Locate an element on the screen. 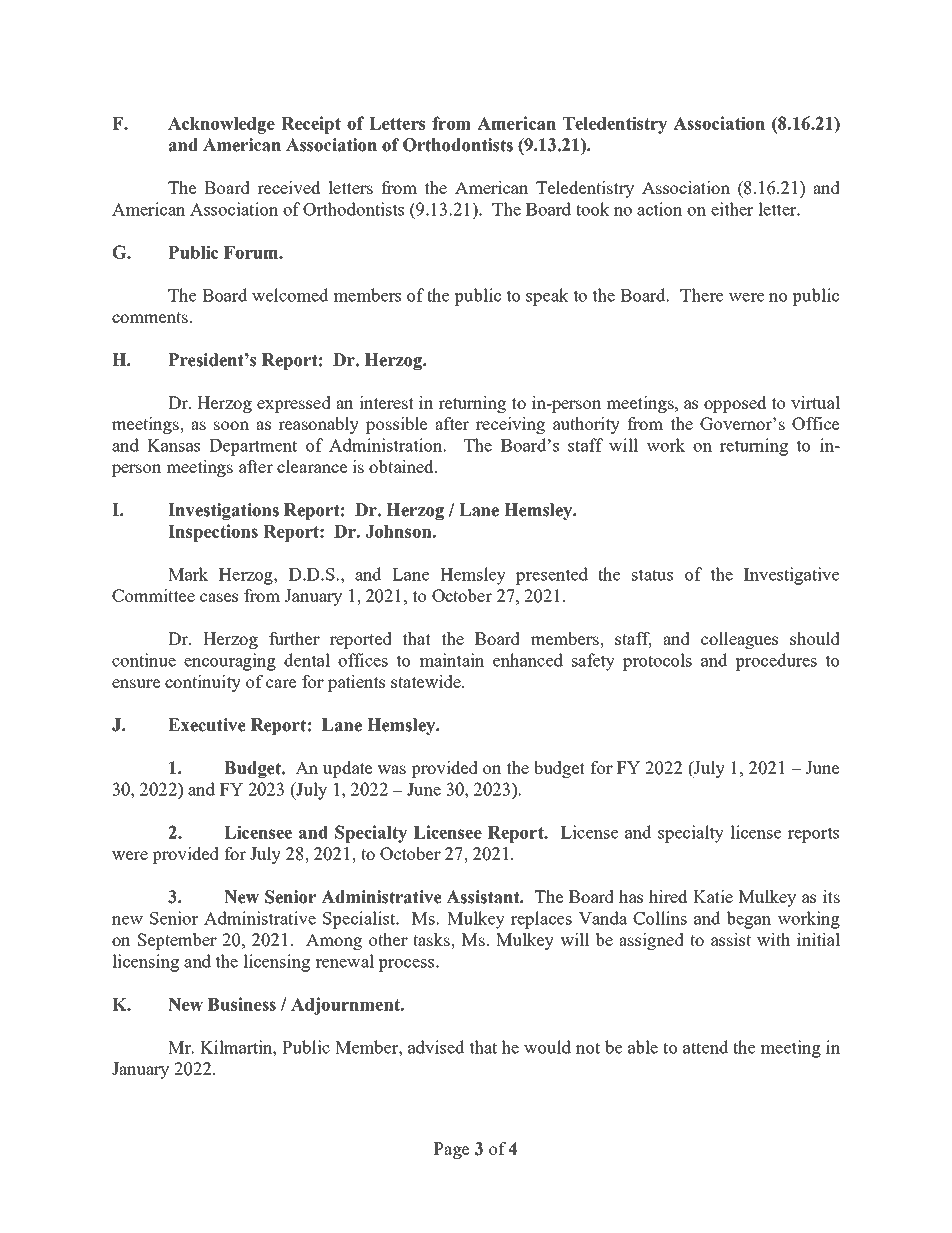 This screenshot has width=952, height=1233. was is located at coordinates (391, 769).
